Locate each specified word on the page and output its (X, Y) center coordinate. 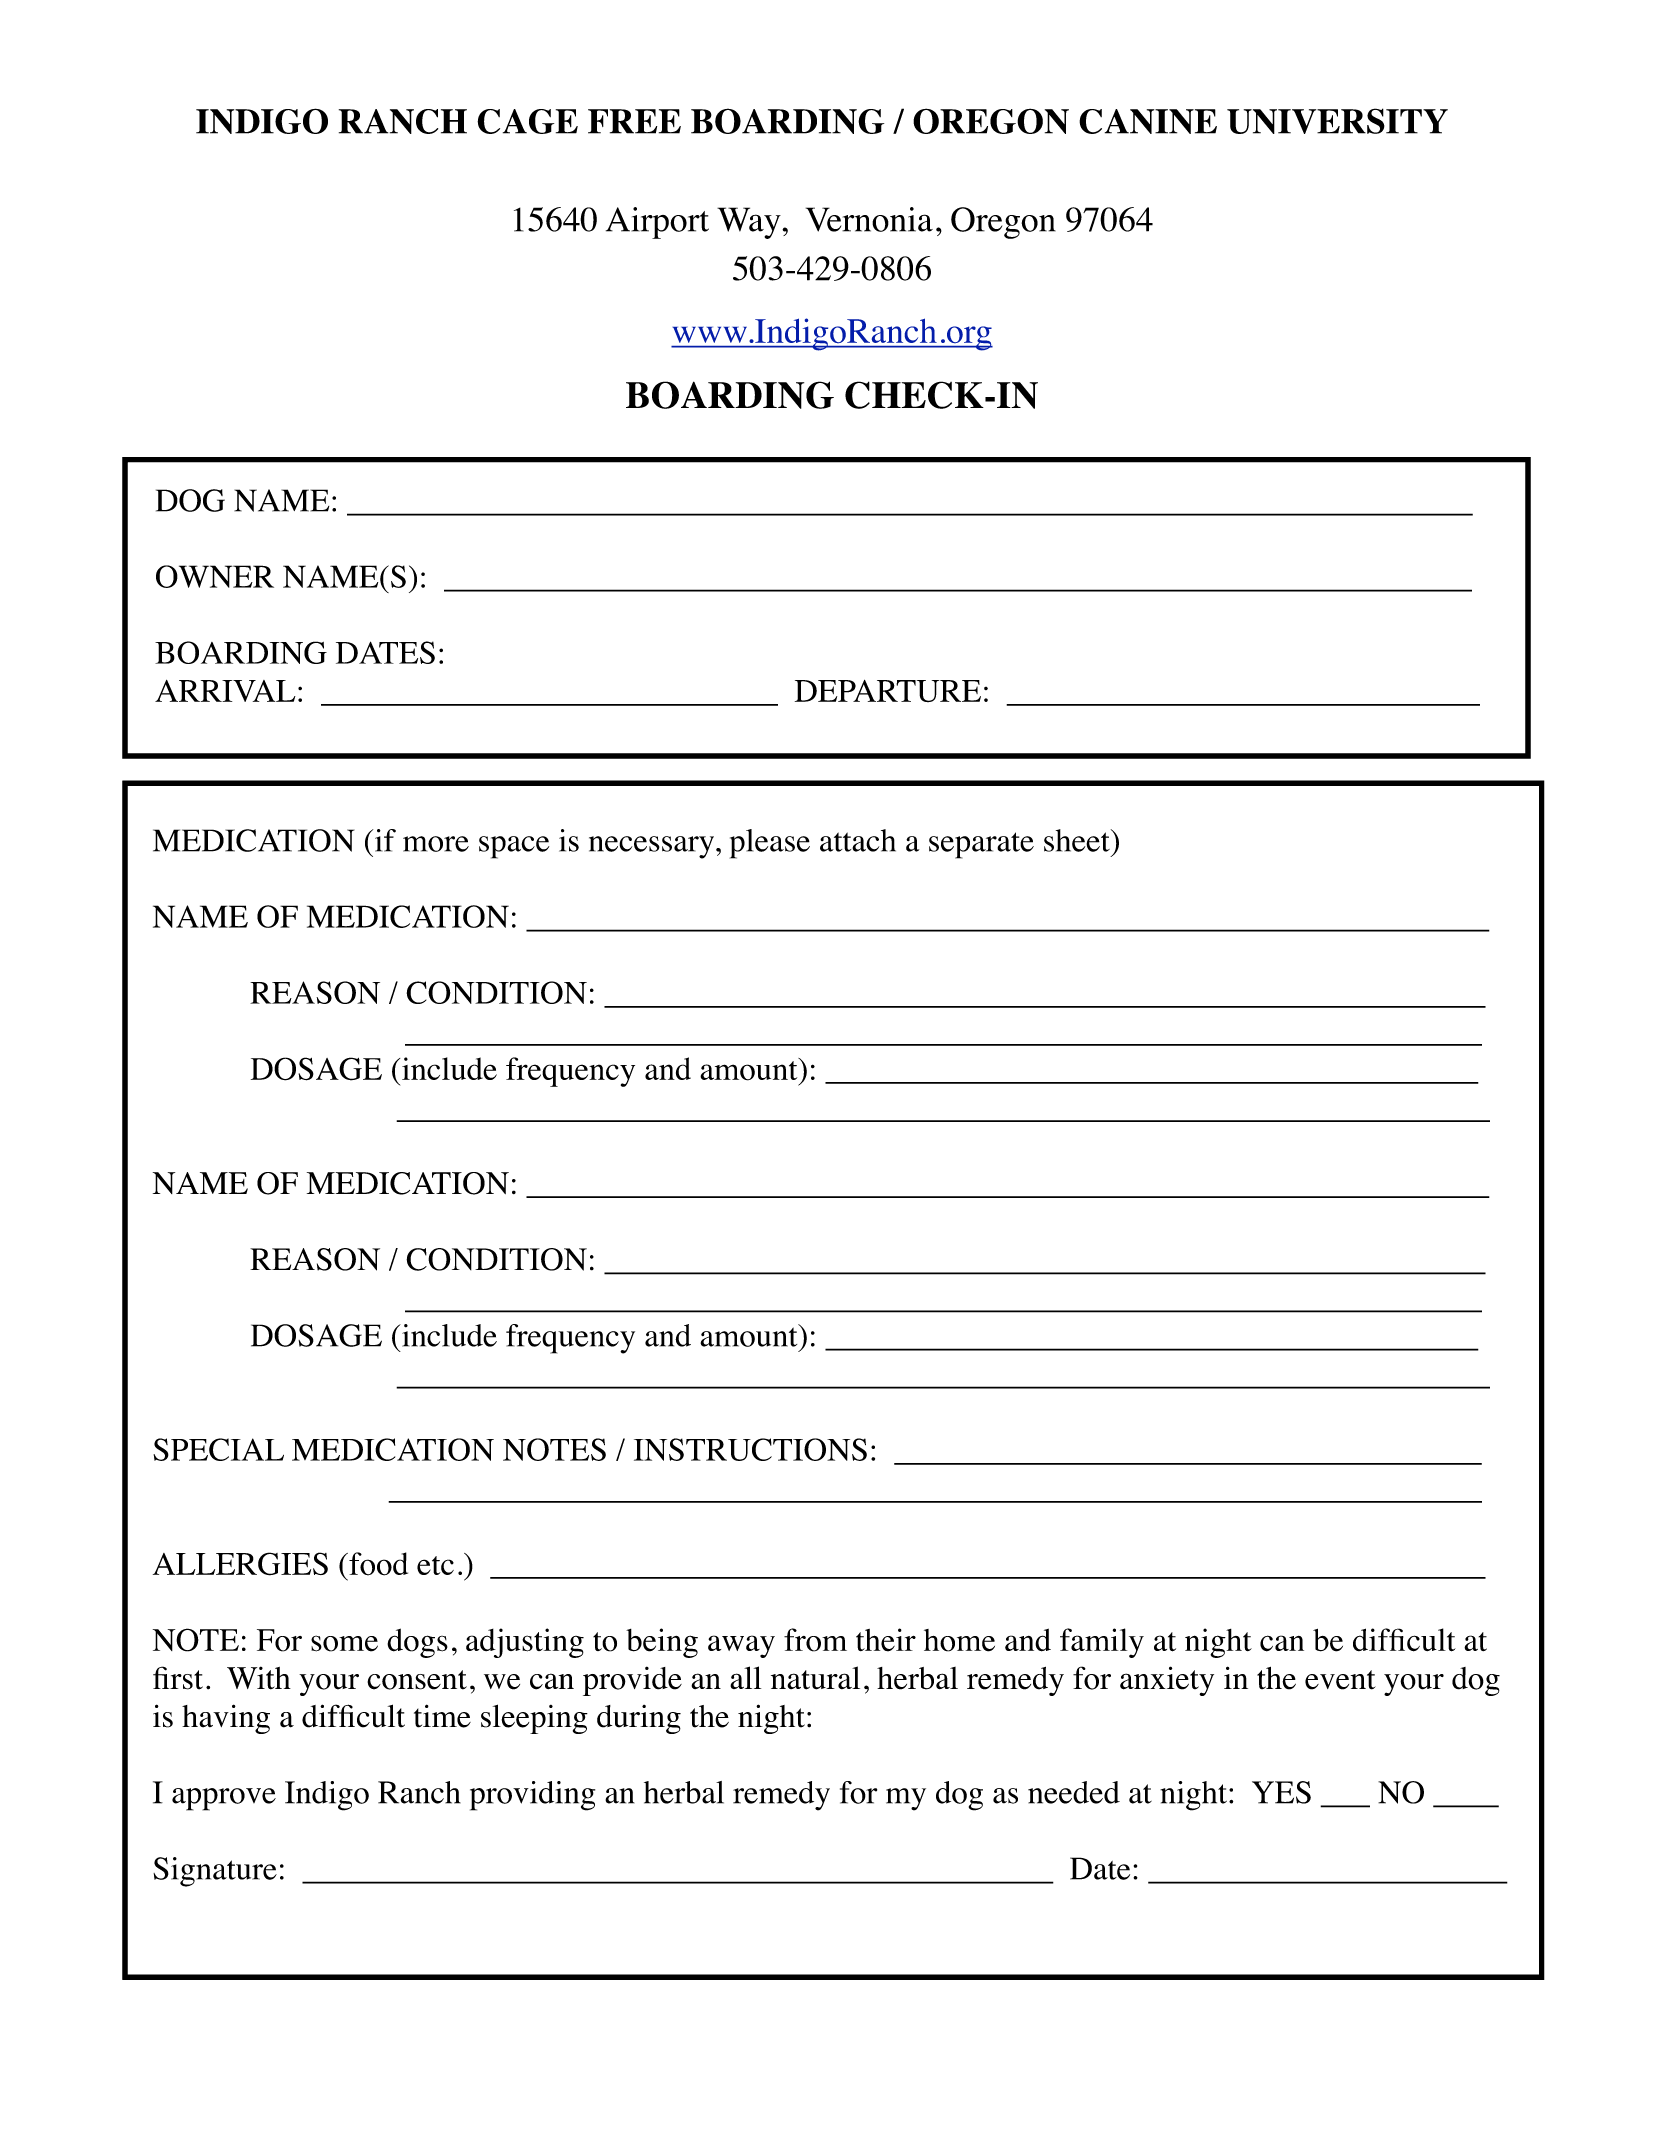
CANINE (1148, 121)
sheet (1078, 840)
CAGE (527, 121)
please (770, 844)
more (436, 844)
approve (224, 1799)
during (639, 1719)
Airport (657, 223)
